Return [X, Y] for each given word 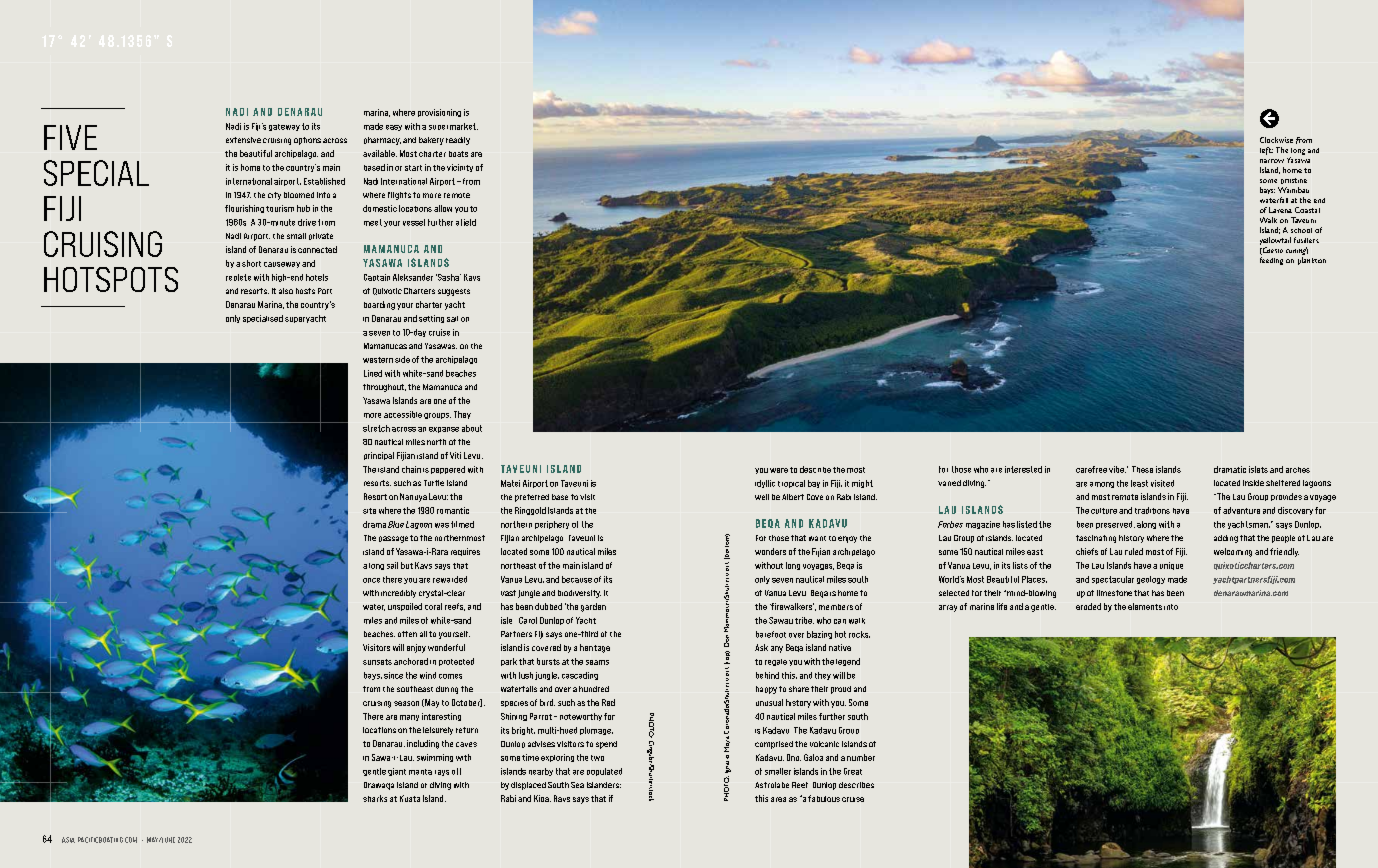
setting [431, 319]
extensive [243, 140]
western [378, 360]
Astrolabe [772, 785]
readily [458, 141]
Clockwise [1276, 140]
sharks [375, 798]
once [371, 580]
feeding [1271, 261]
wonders [770, 551]
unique [1171, 566]
